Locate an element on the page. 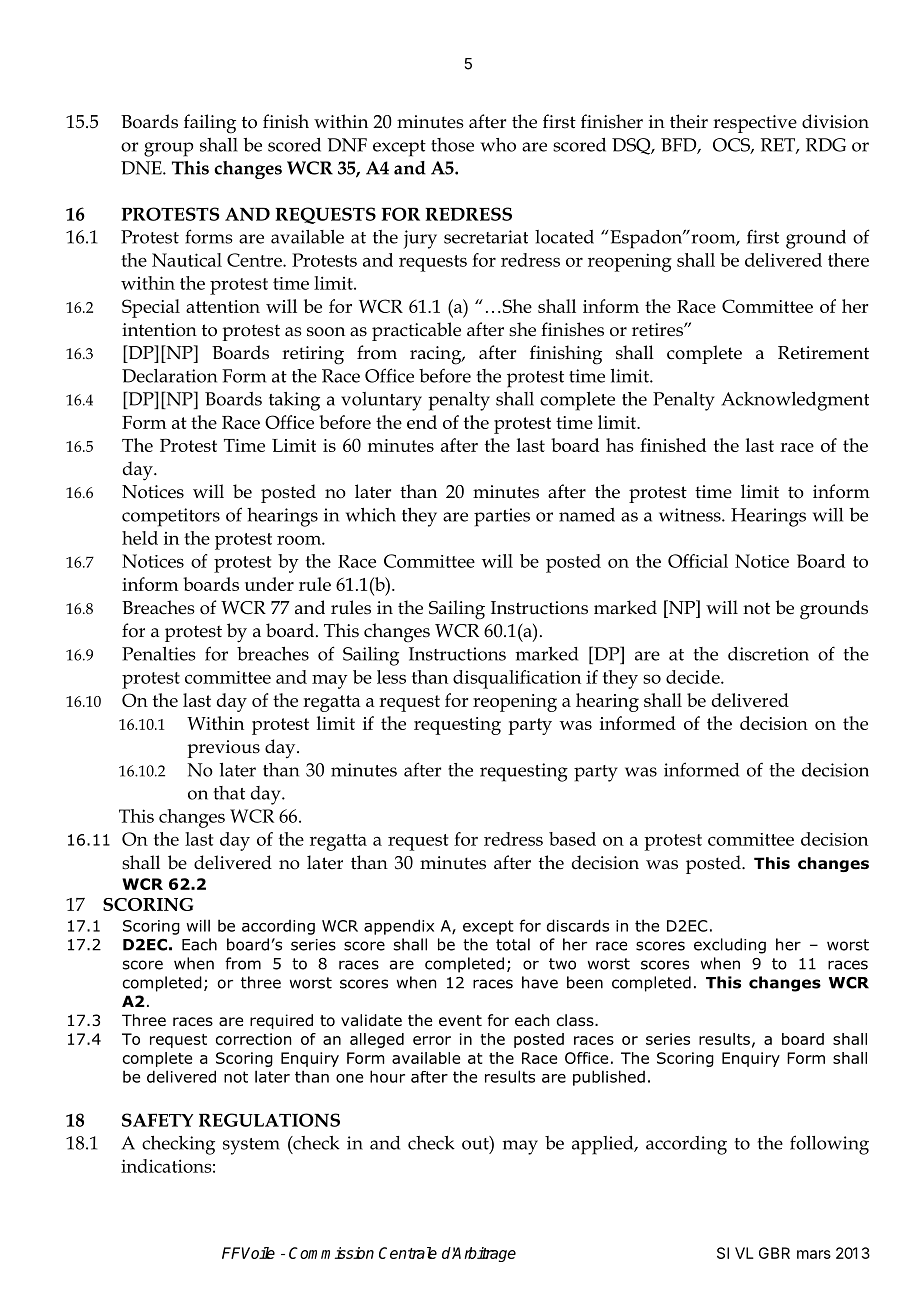  previous is located at coordinates (223, 749).
